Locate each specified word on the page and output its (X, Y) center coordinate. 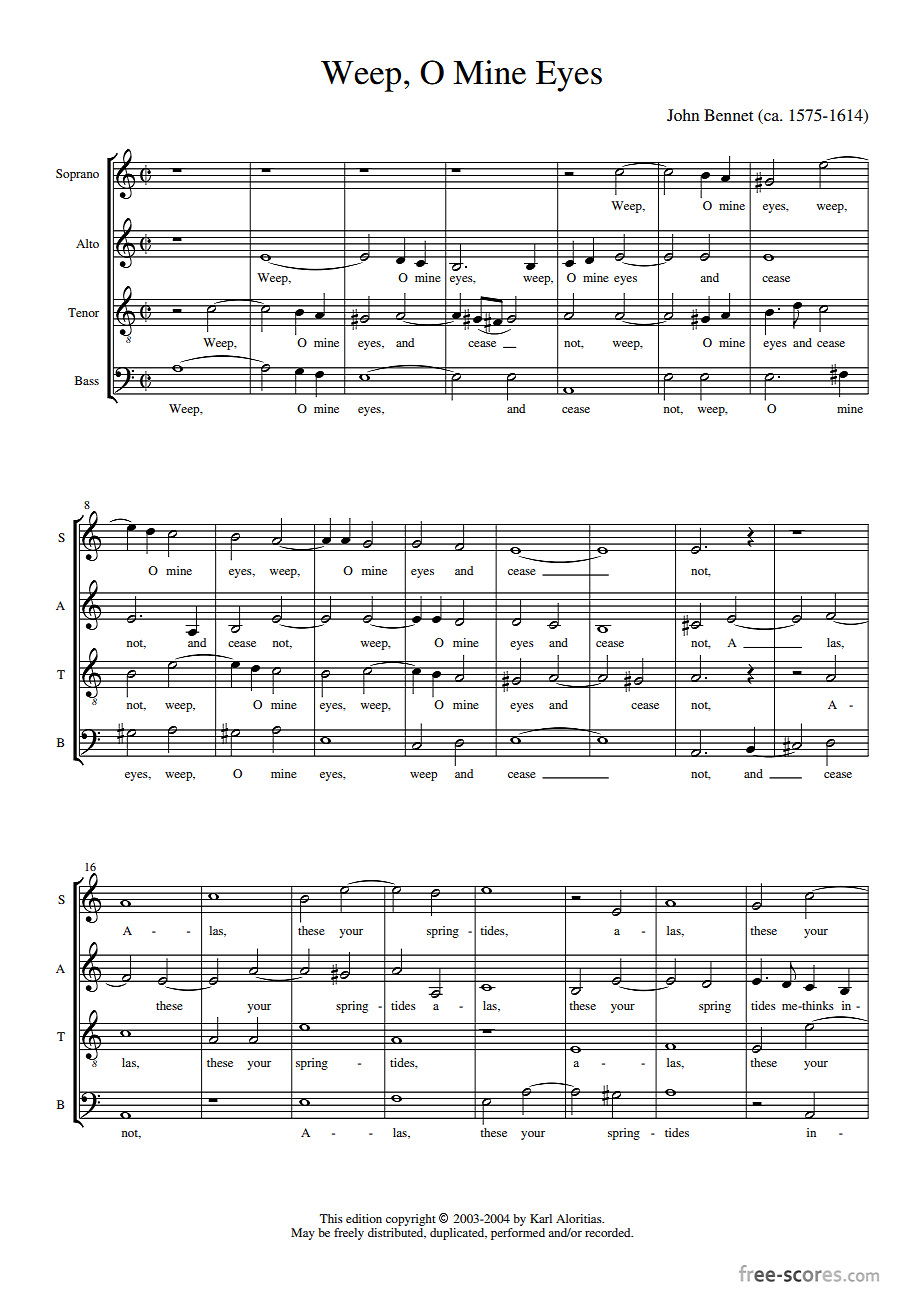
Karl (541, 1218)
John (683, 115)
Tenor (83, 312)
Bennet (728, 115)
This (331, 1218)
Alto (87, 243)
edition (364, 1218)
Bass (87, 380)
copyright (411, 1220)
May (303, 1234)
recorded (609, 1232)
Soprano (77, 175)
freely (349, 1234)
